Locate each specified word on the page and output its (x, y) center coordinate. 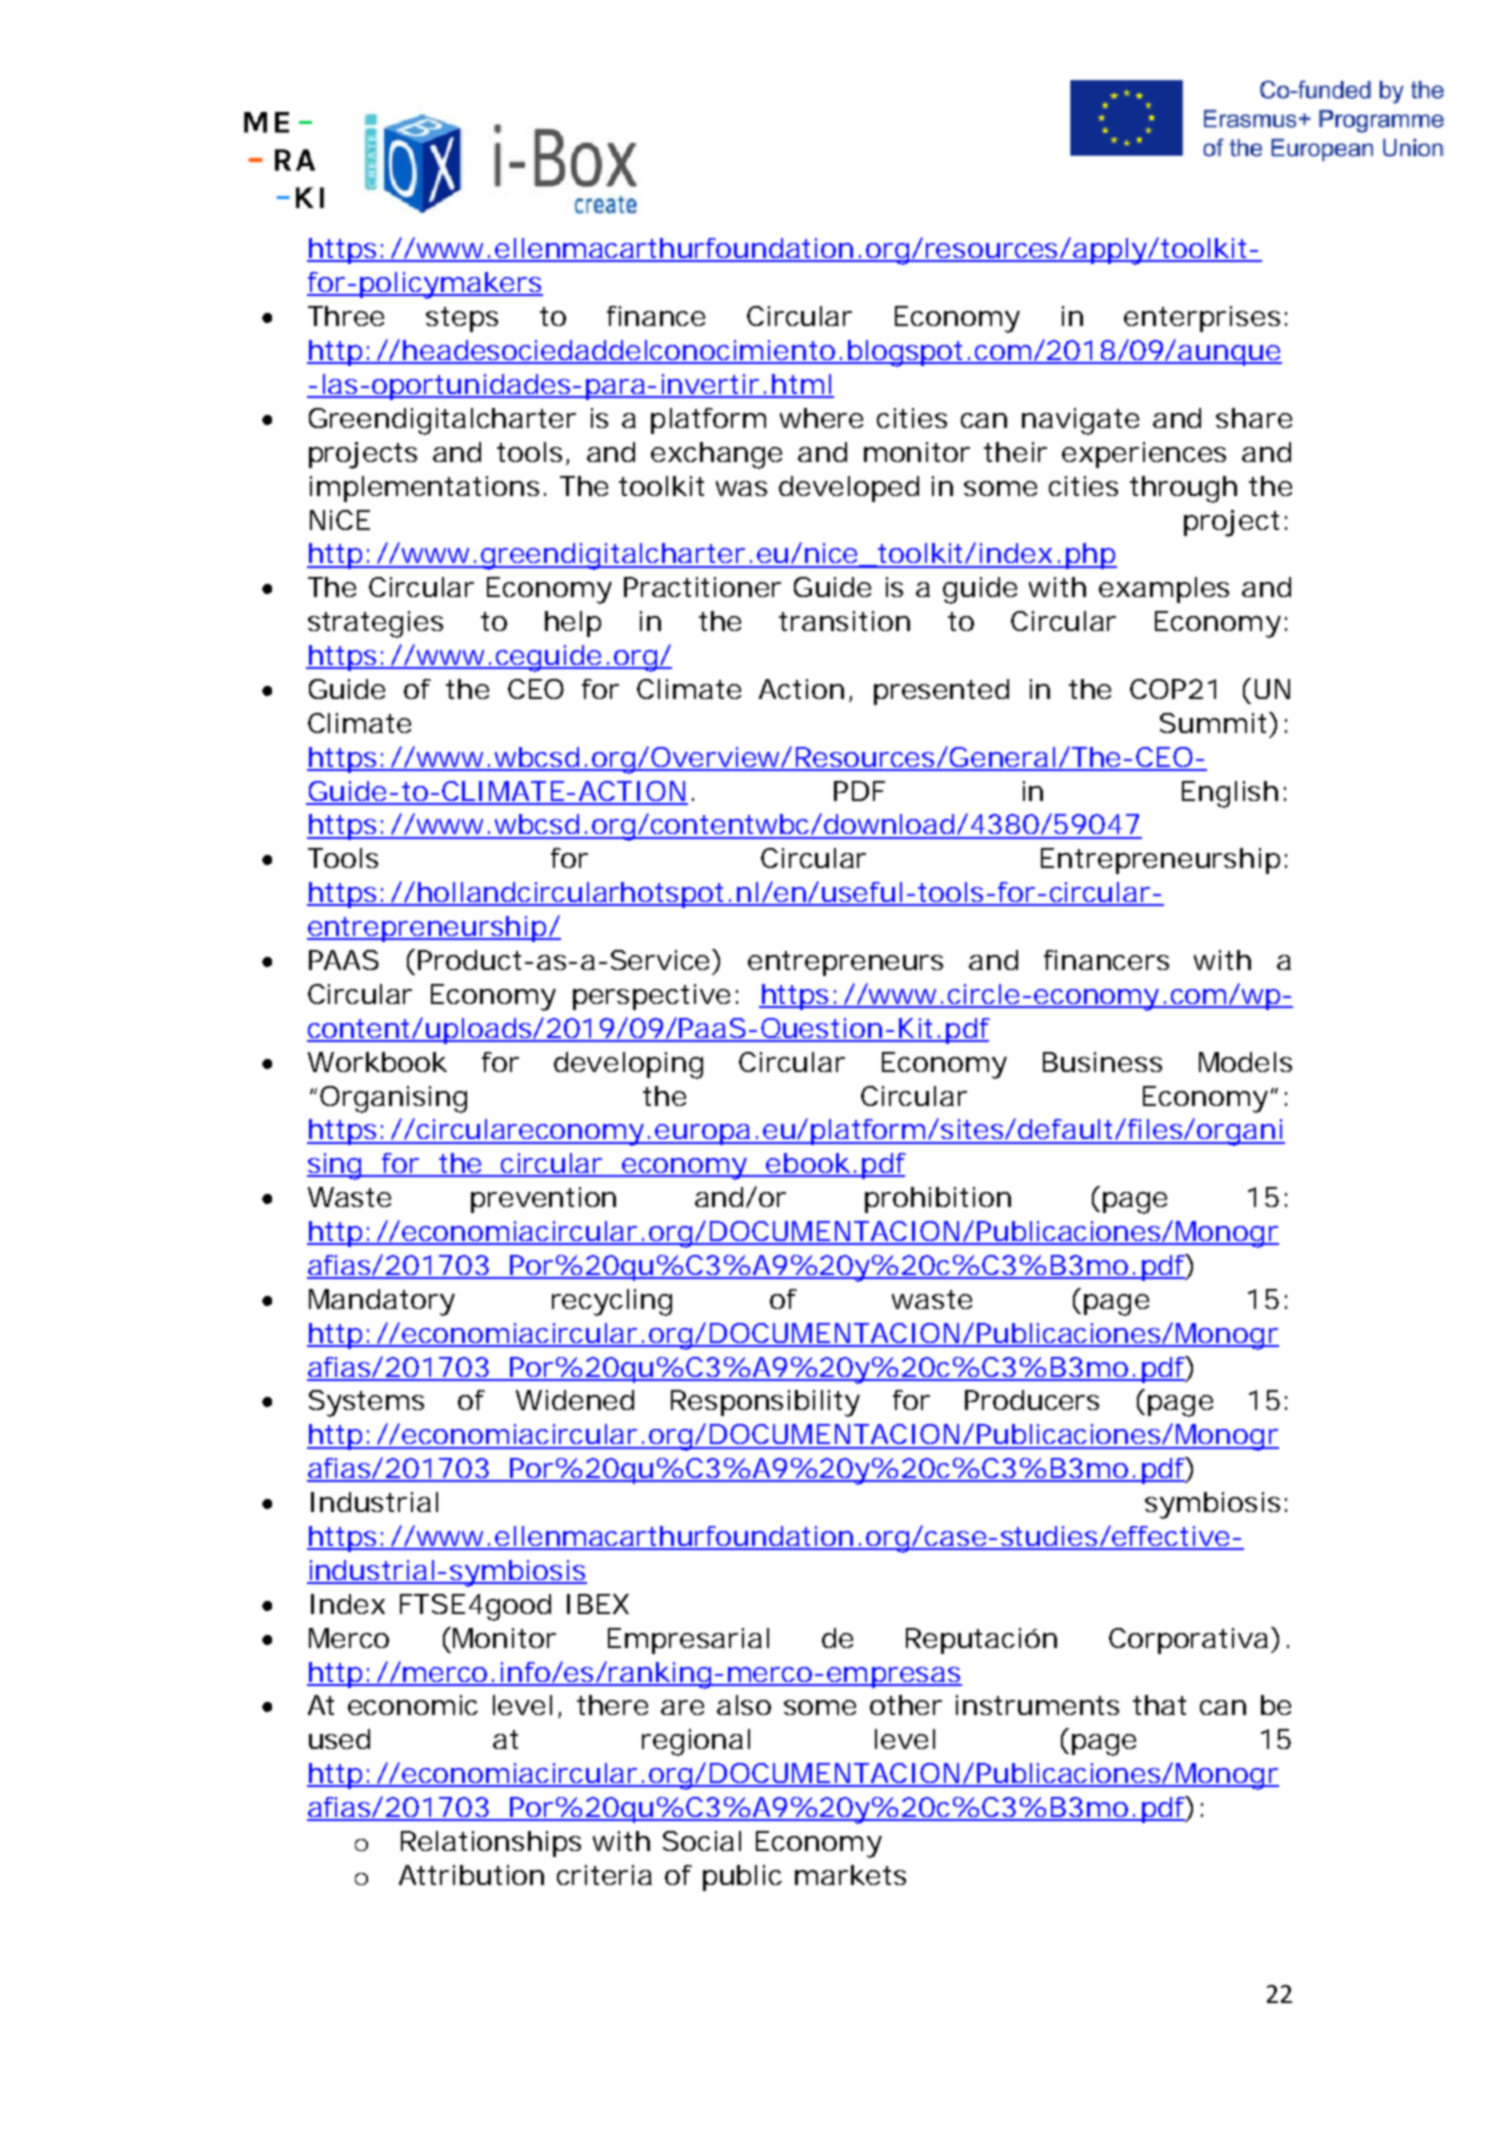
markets (850, 1875)
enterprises (1202, 319)
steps (462, 319)
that (1159, 1705)
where (821, 418)
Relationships (491, 1844)
